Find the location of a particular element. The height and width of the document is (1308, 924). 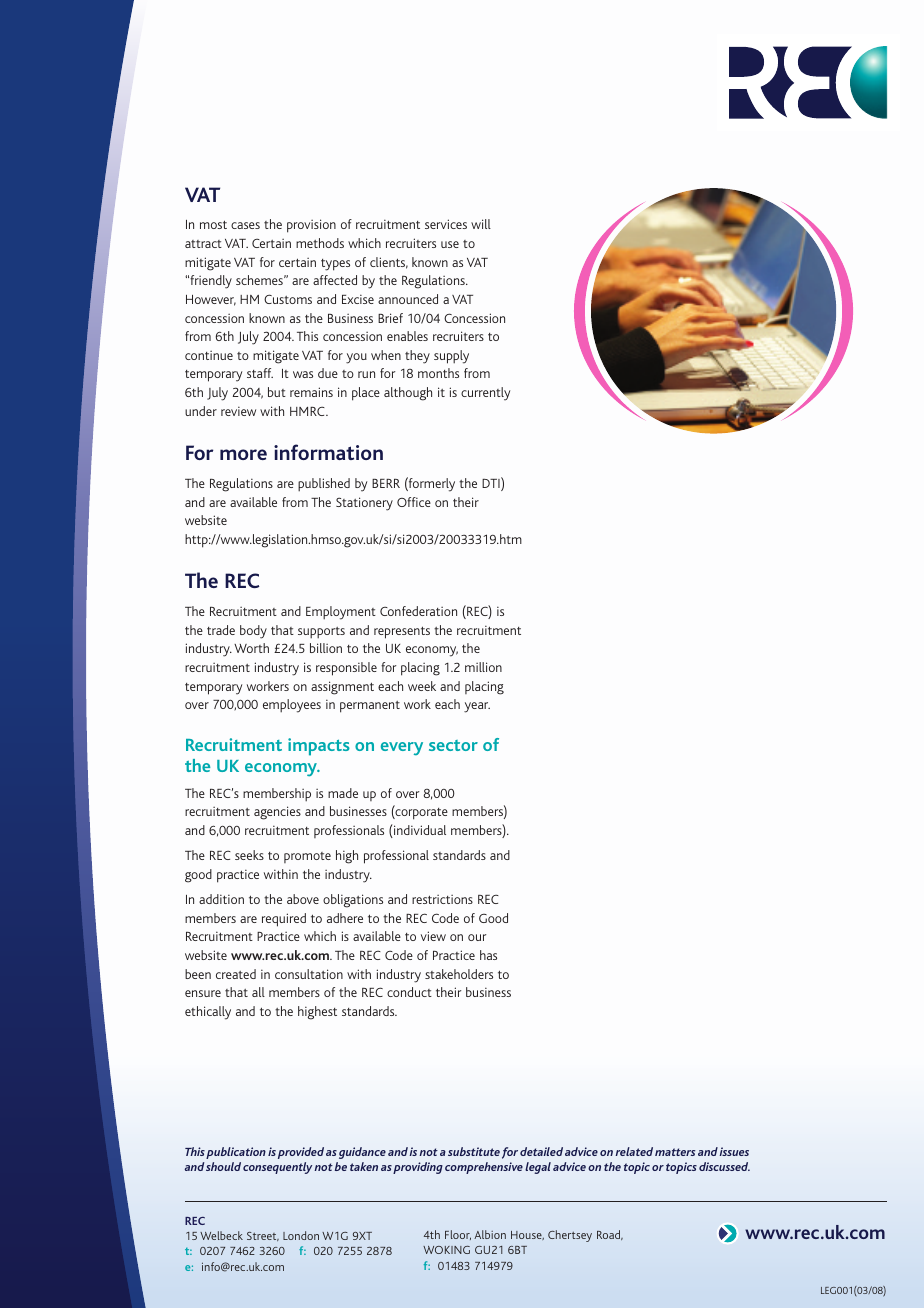

Street is located at coordinates (263, 1236).
